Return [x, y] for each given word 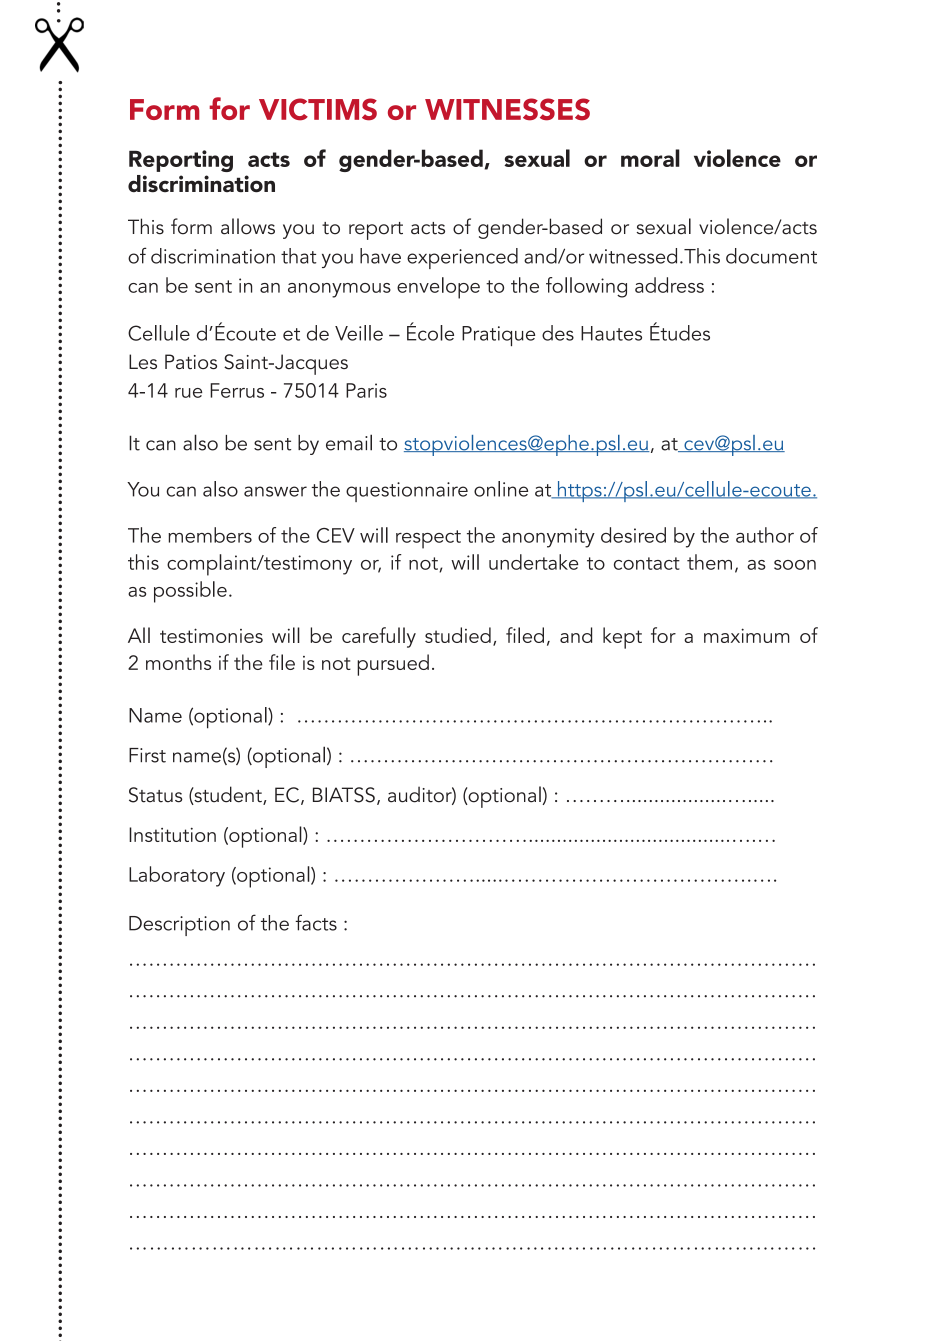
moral [650, 158]
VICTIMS [318, 109]
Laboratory [177, 876]
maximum [747, 635]
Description [179, 926]
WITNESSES [507, 109]
